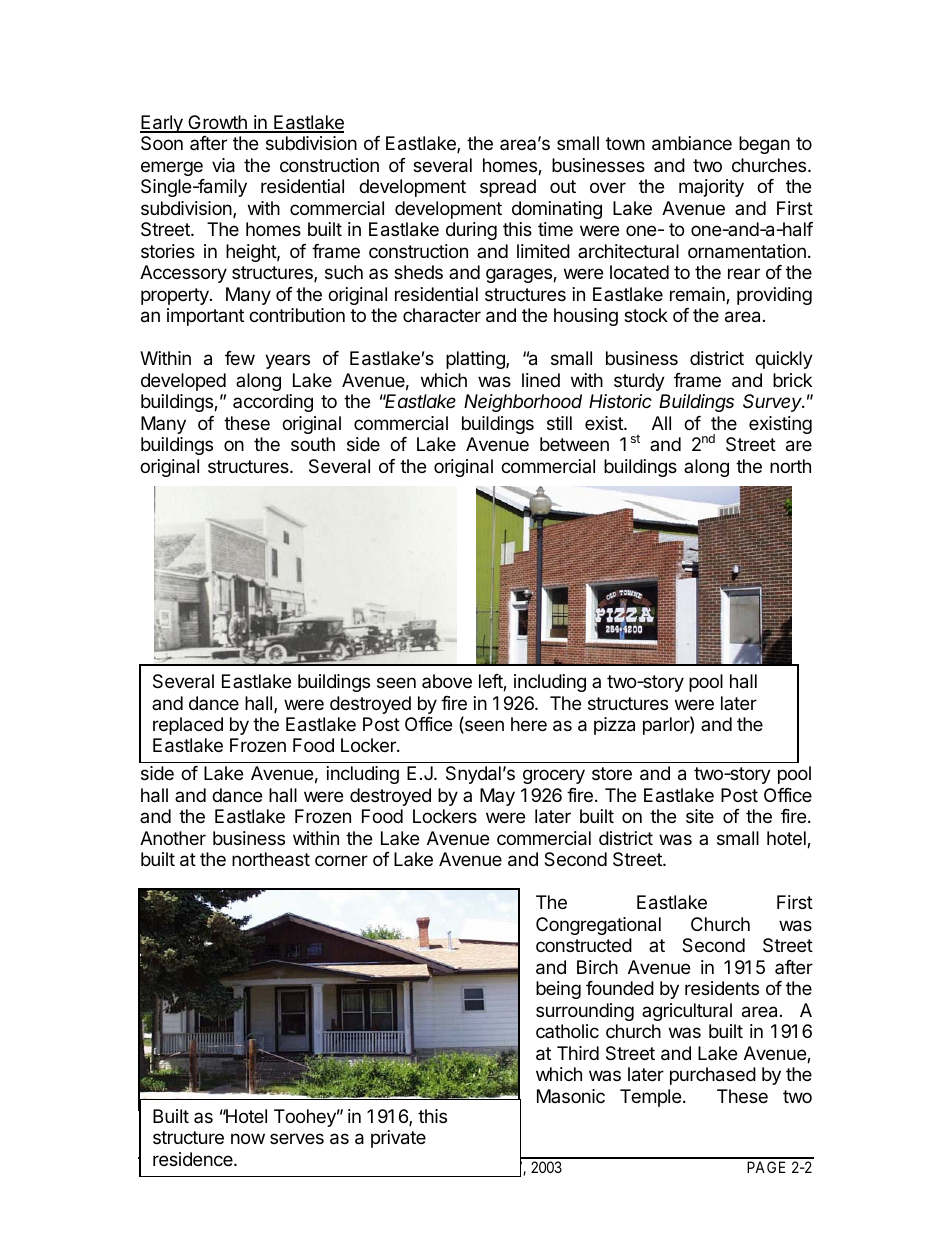 The width and height of the image is (952, 1233). What do you see at coordinates (774, 403) in the image?
I see `Survey` at bounding box center [774, 403].
